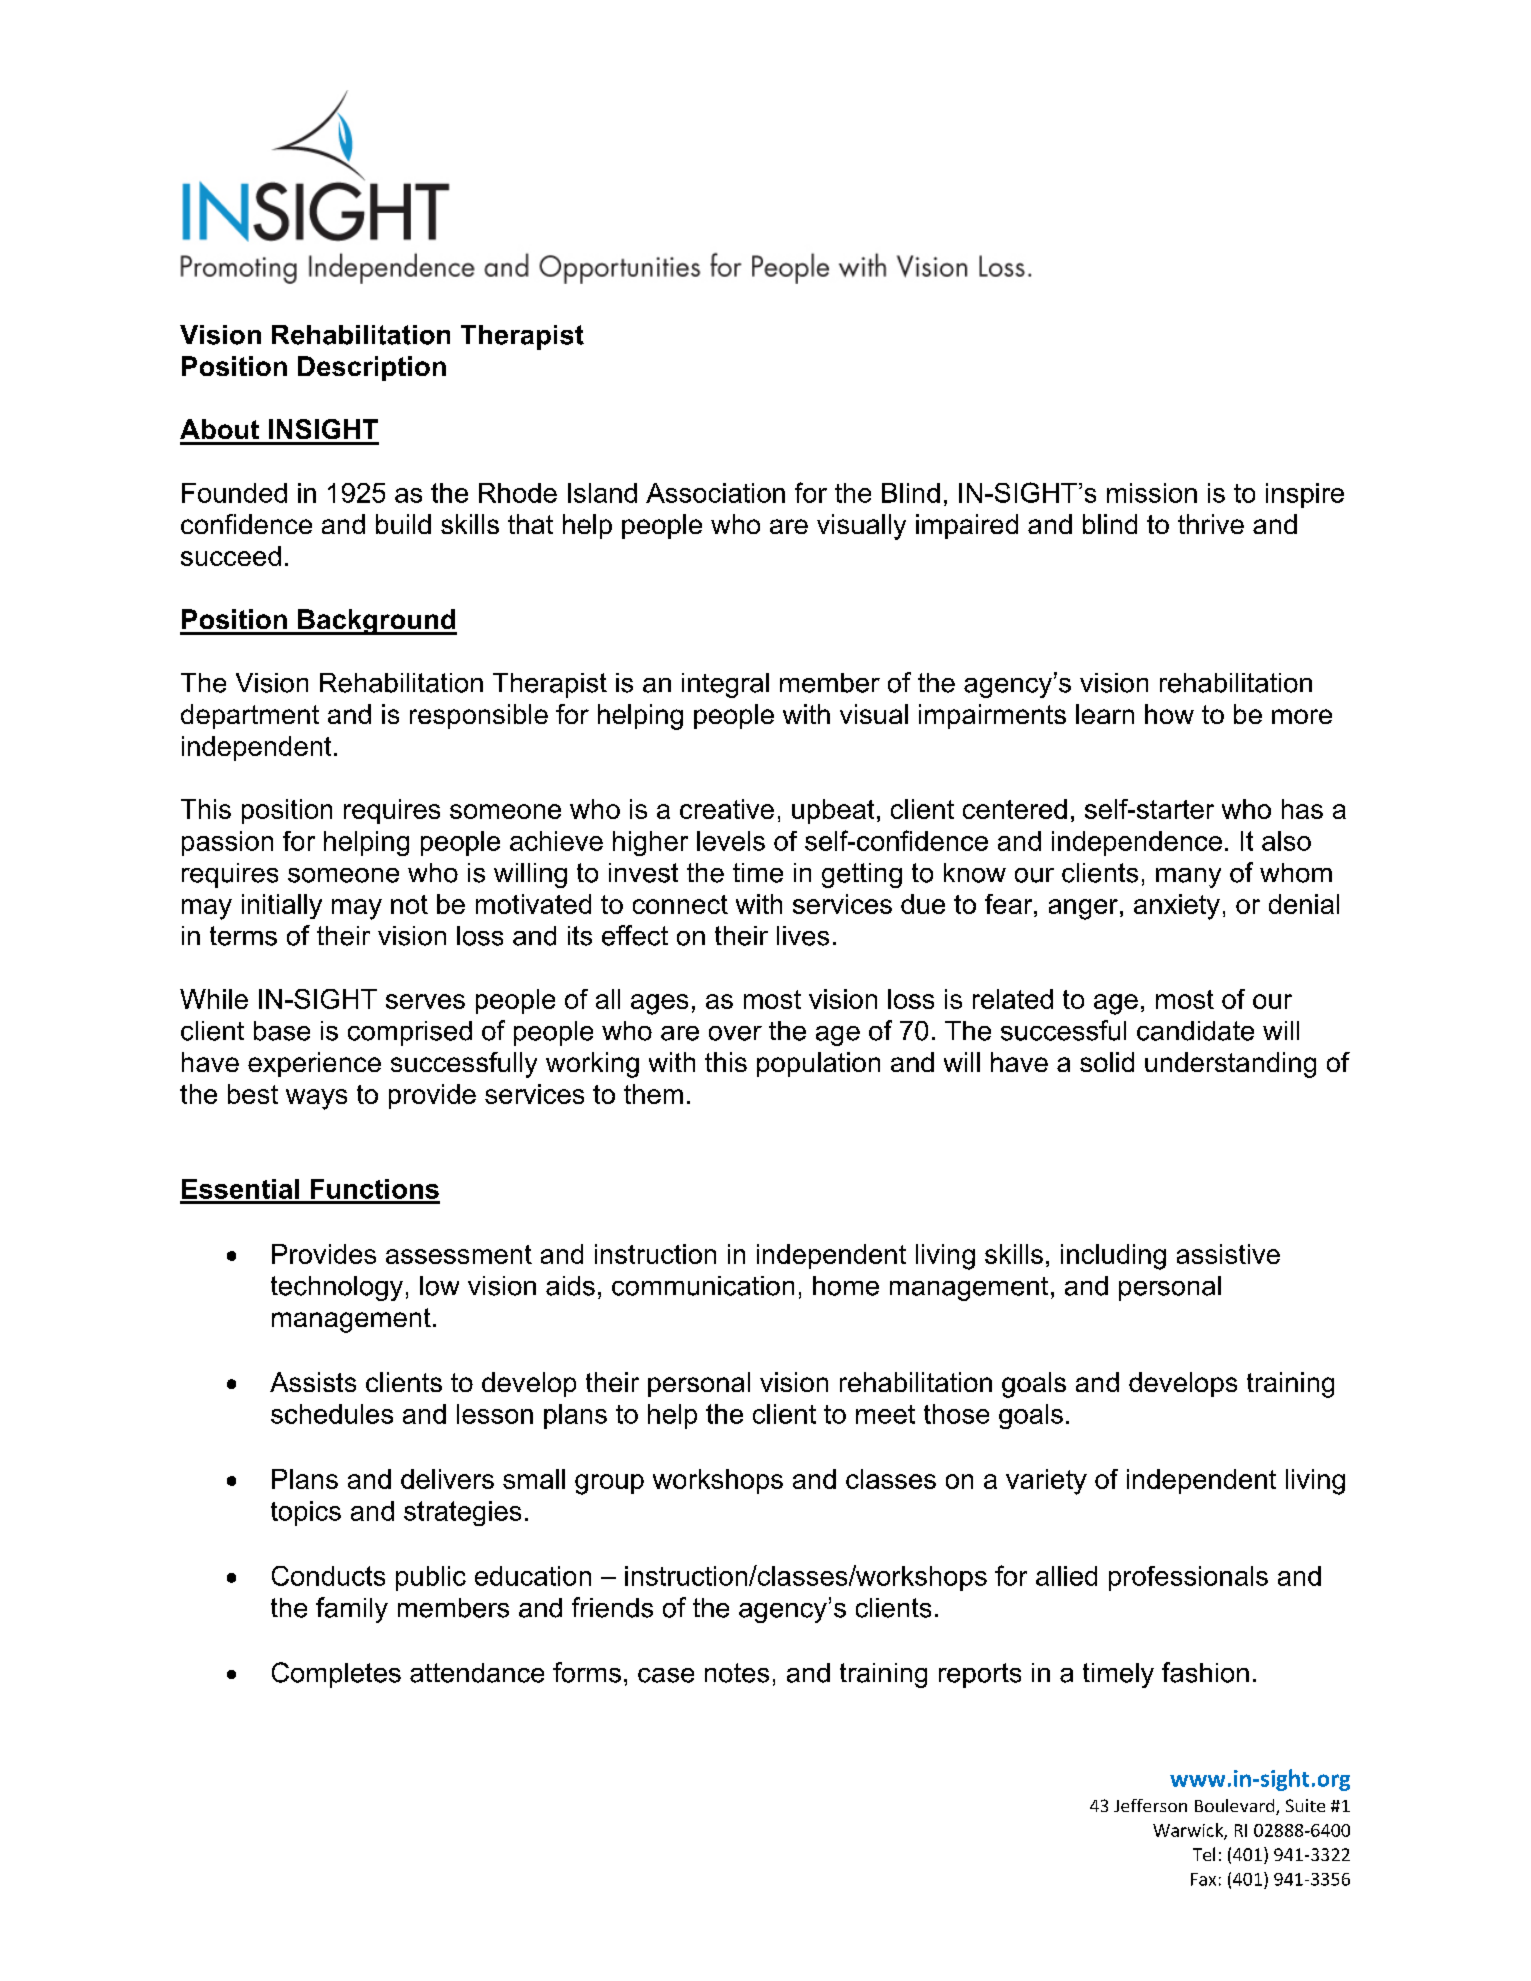 The image size is (1531, 1981). What do you see at coordinates (703, 1286) in the page?
I see `communication` at bounding box center [703, 1286].
